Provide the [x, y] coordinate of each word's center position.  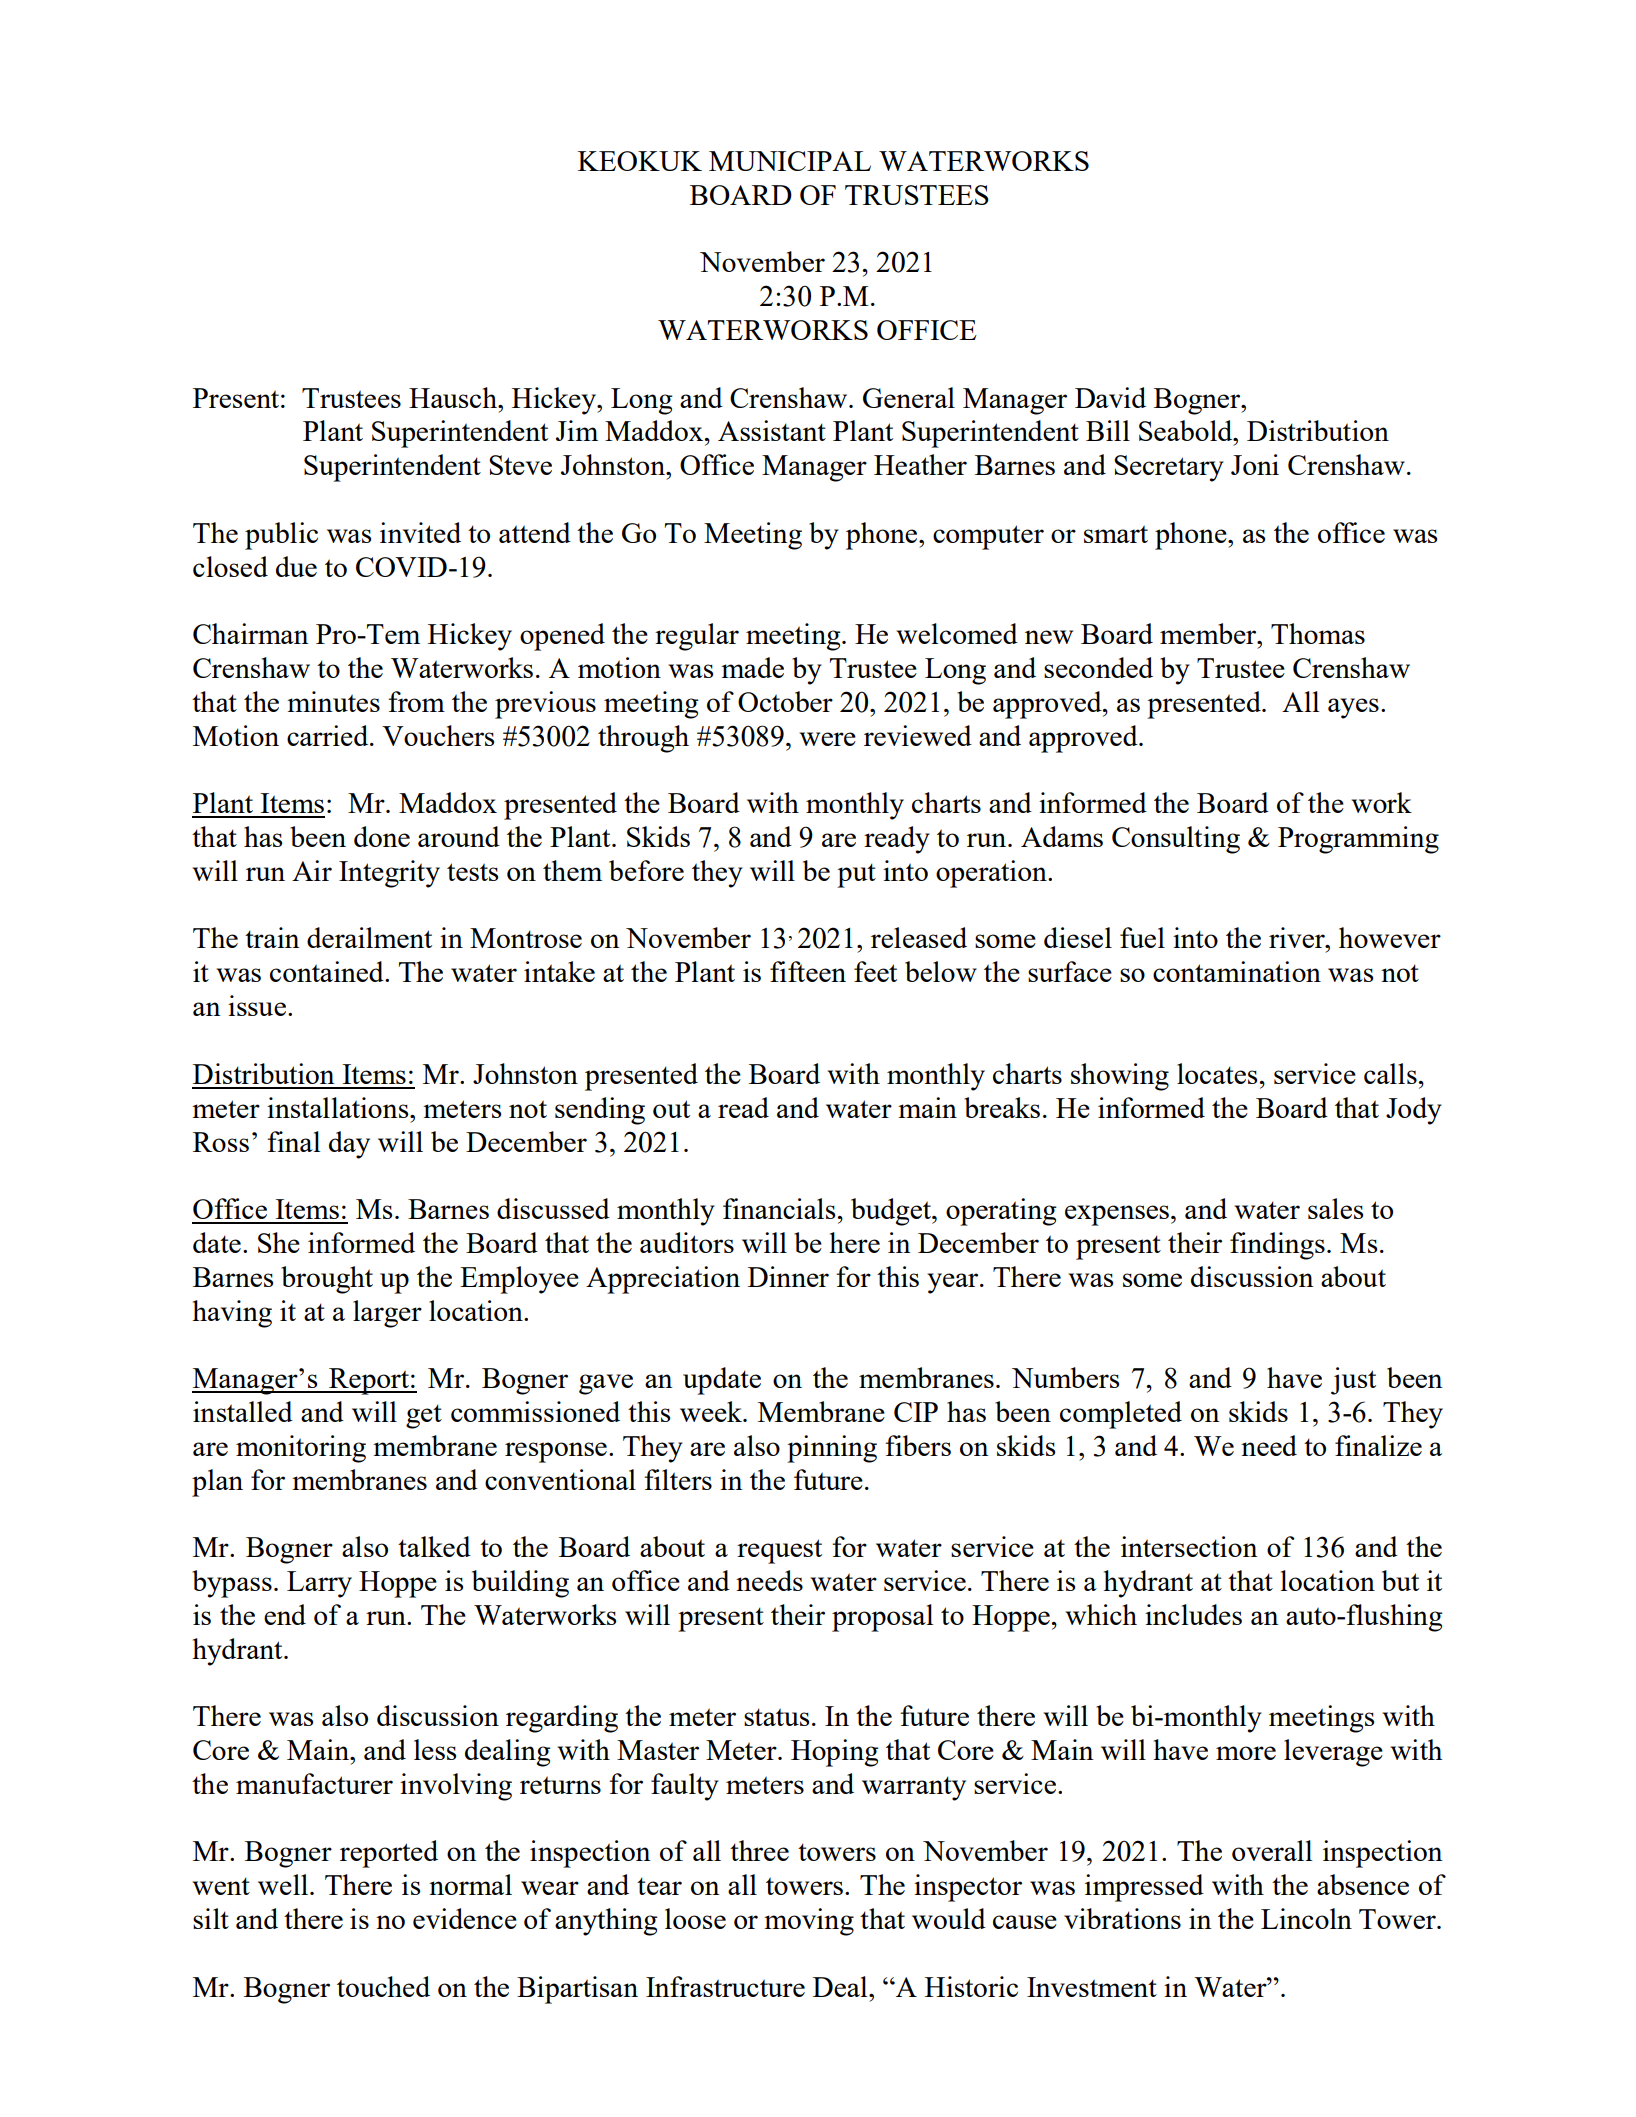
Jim [577, 430]
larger [387, 1314]
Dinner [788, 1276]
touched [383, 1986]
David [1110, 397]
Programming [1358, 840]
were [827, 739]
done [382, 836]
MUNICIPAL [790, 161]
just [1353, 1381]
